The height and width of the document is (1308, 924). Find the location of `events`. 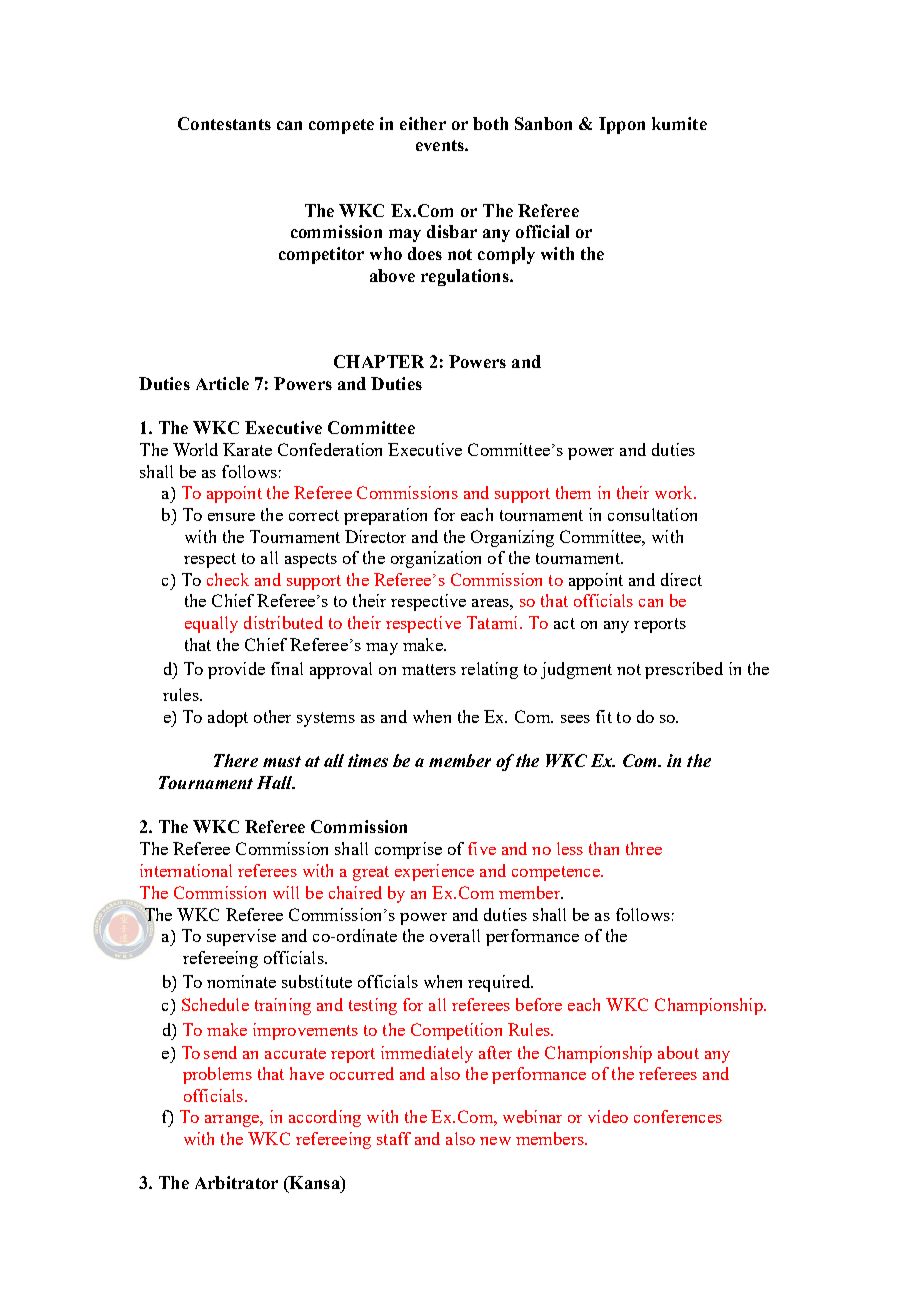

events is located at coordinates (441, 145).
